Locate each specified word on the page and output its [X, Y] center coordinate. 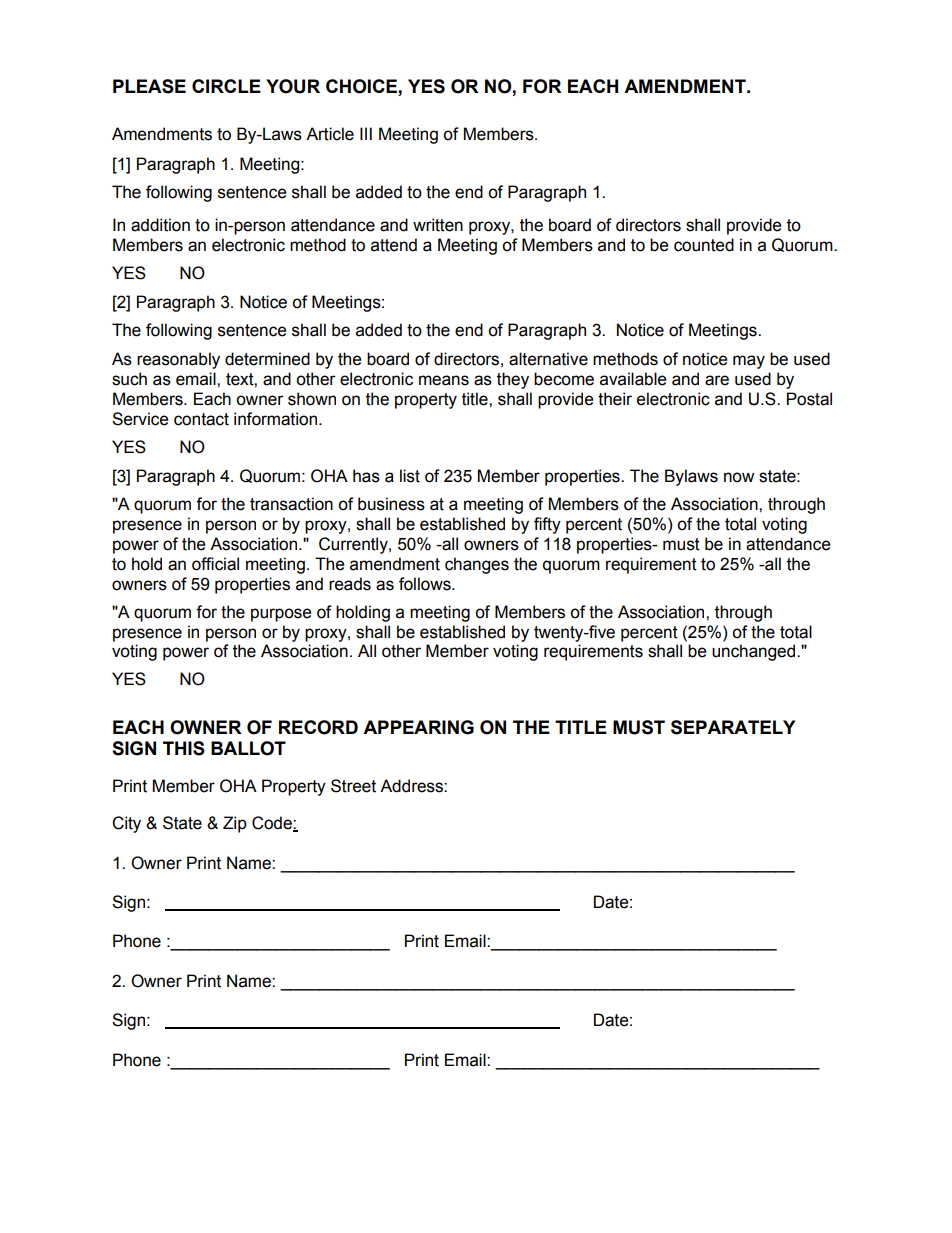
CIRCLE [226, 86]
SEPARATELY [733, 727]
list [410, 476]
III [366, 133]
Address [412, 786]
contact [201, 419]
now [739, 477]
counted [704, 245]
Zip [235, 824]
